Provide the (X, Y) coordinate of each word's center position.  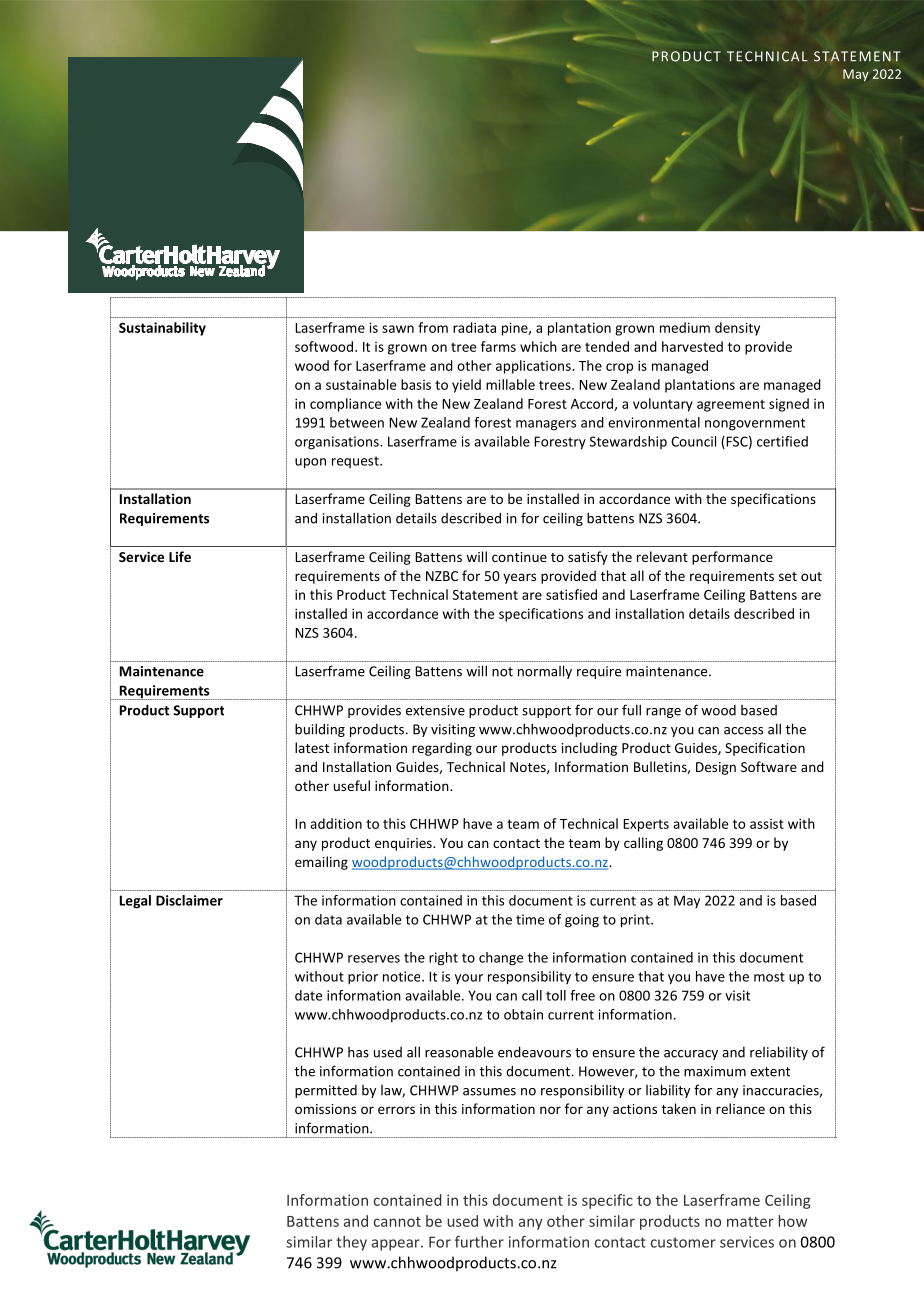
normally (545, 672)
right (443, 959)
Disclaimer (189, 900)
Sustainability (162, 329)
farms (498, 346)
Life (180, 556)
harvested (692, 346)
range (663, 713)
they (351, 1243)
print (636, 921)
